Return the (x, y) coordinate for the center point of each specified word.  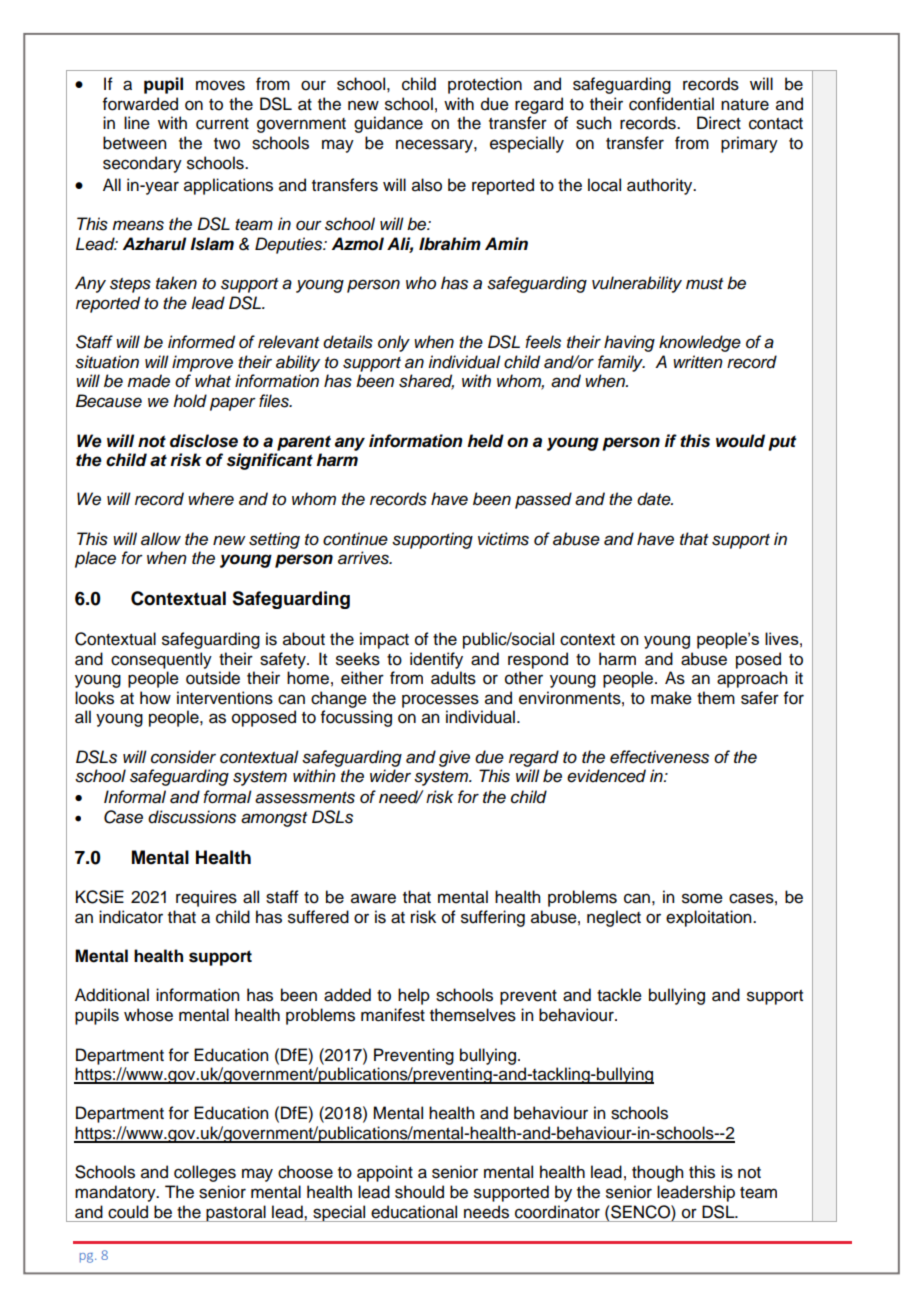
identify (436, 660)
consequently (161, 660)
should (419, 1192)
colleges (205, 1173)
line (137, 123)
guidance (388, 124)
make (671, 698)
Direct (719, 123)
